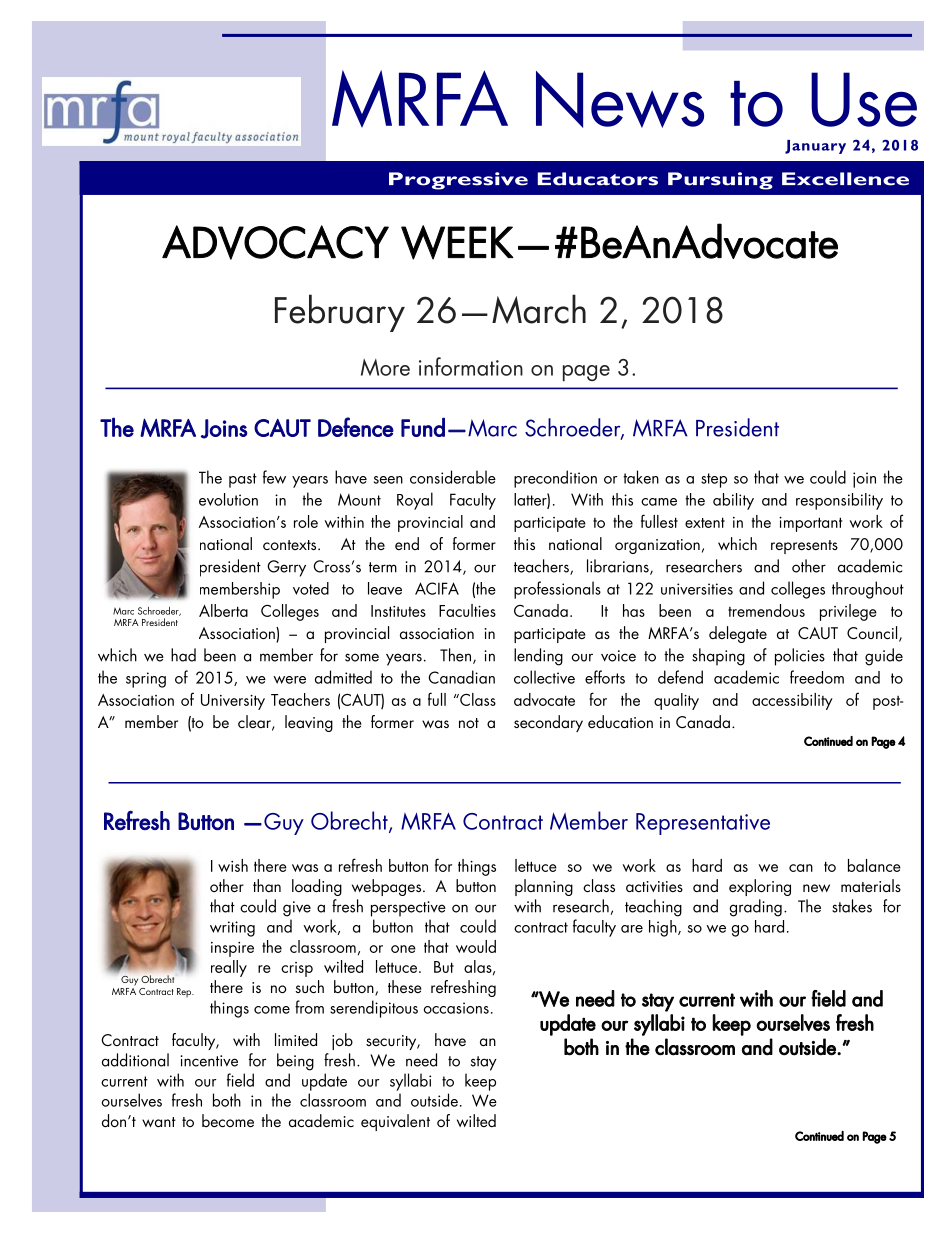 Image resolution: width=952 pixels, height=1233 pixels. I want to click on ADVOCACY, so click(275, 242).
